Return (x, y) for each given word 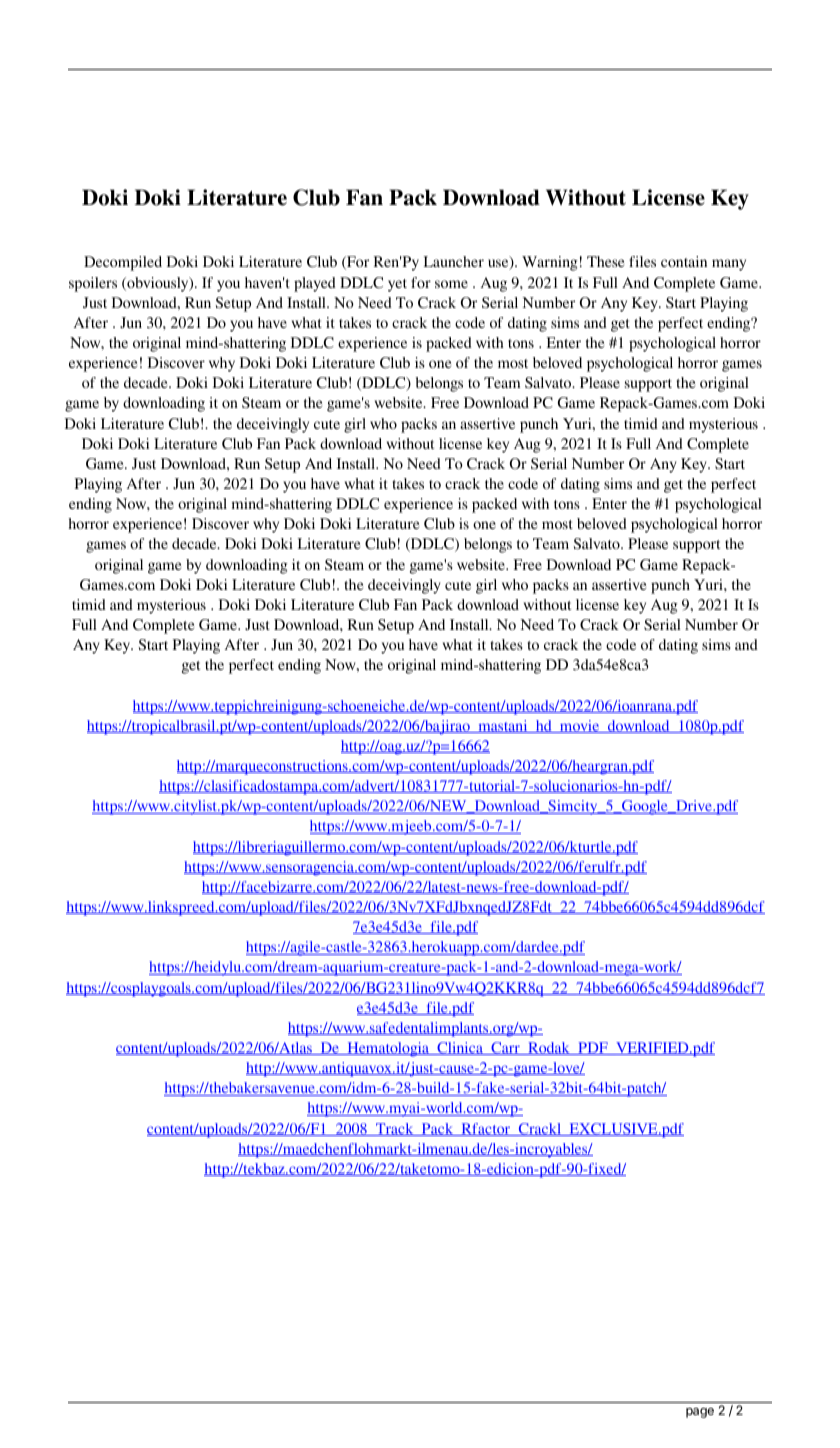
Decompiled (123, 263)
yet (397, 285)
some (451, 284)
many (729, 265)
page (700, 1413)
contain (684, 261)
